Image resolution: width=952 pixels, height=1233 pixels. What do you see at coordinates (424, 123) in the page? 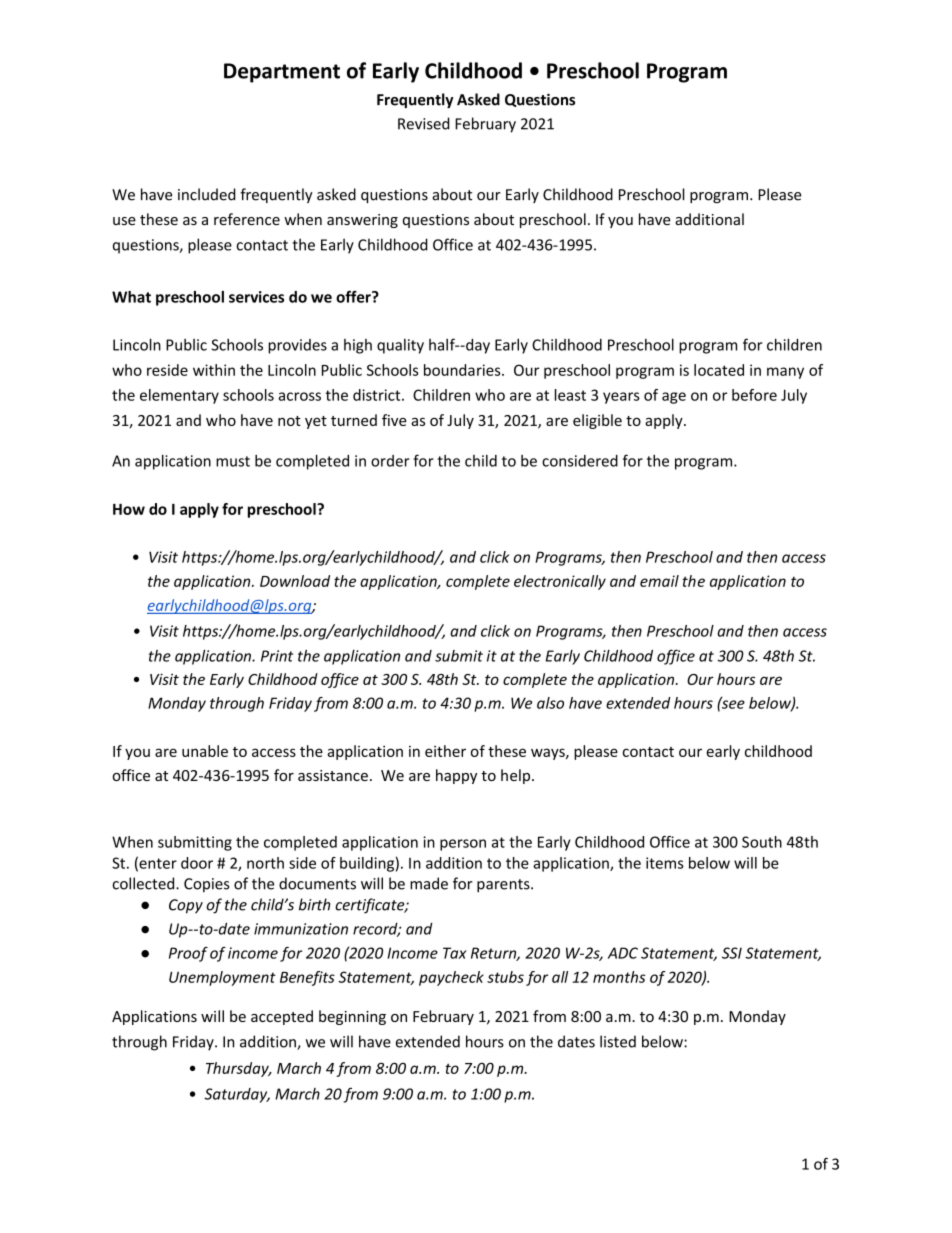
I see `Revised` at bounding box center [424, 123].
